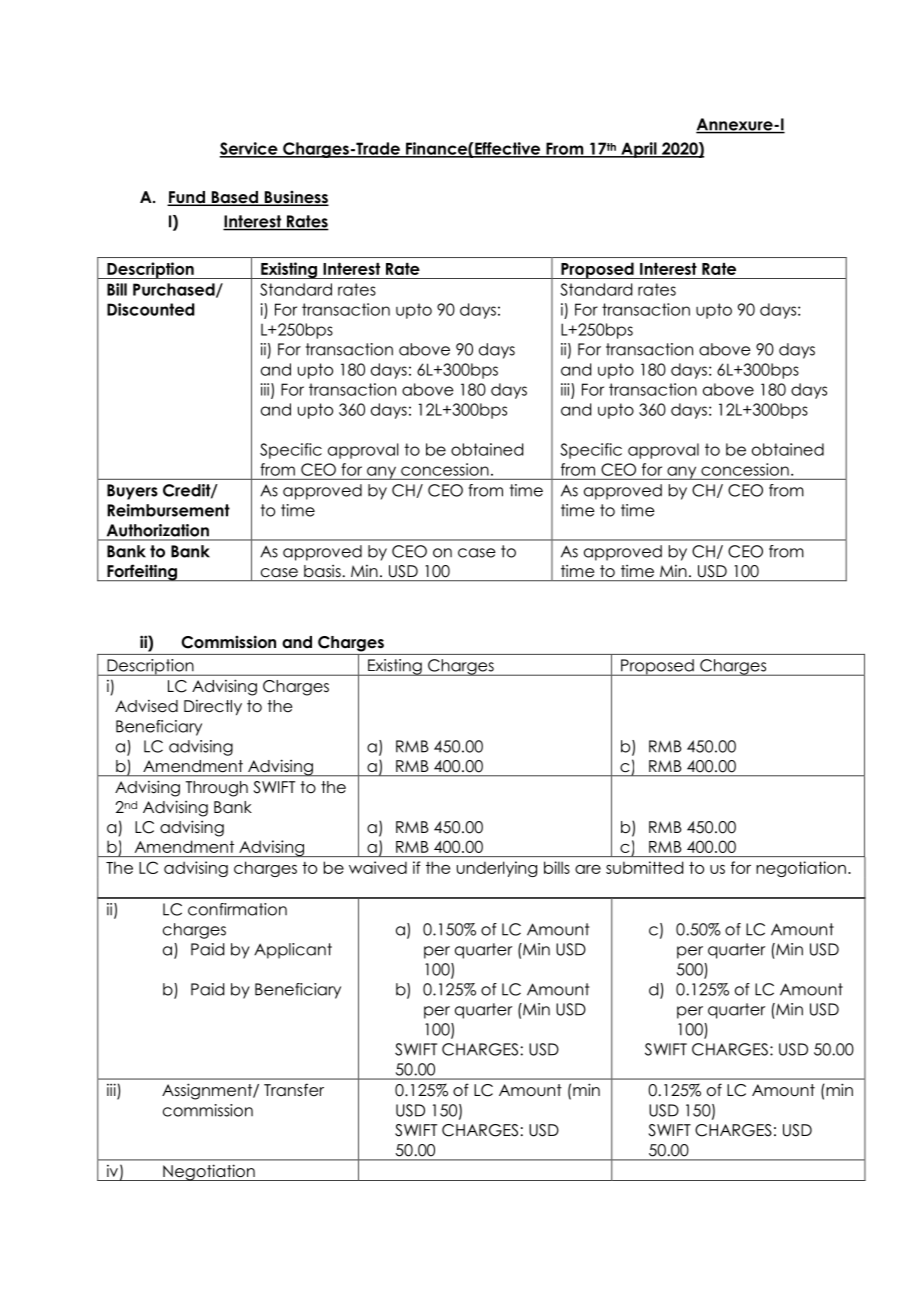 Image resolution: width=924 pixels, height=1308 pixels. I want to click on Based, so click(234, 198).
